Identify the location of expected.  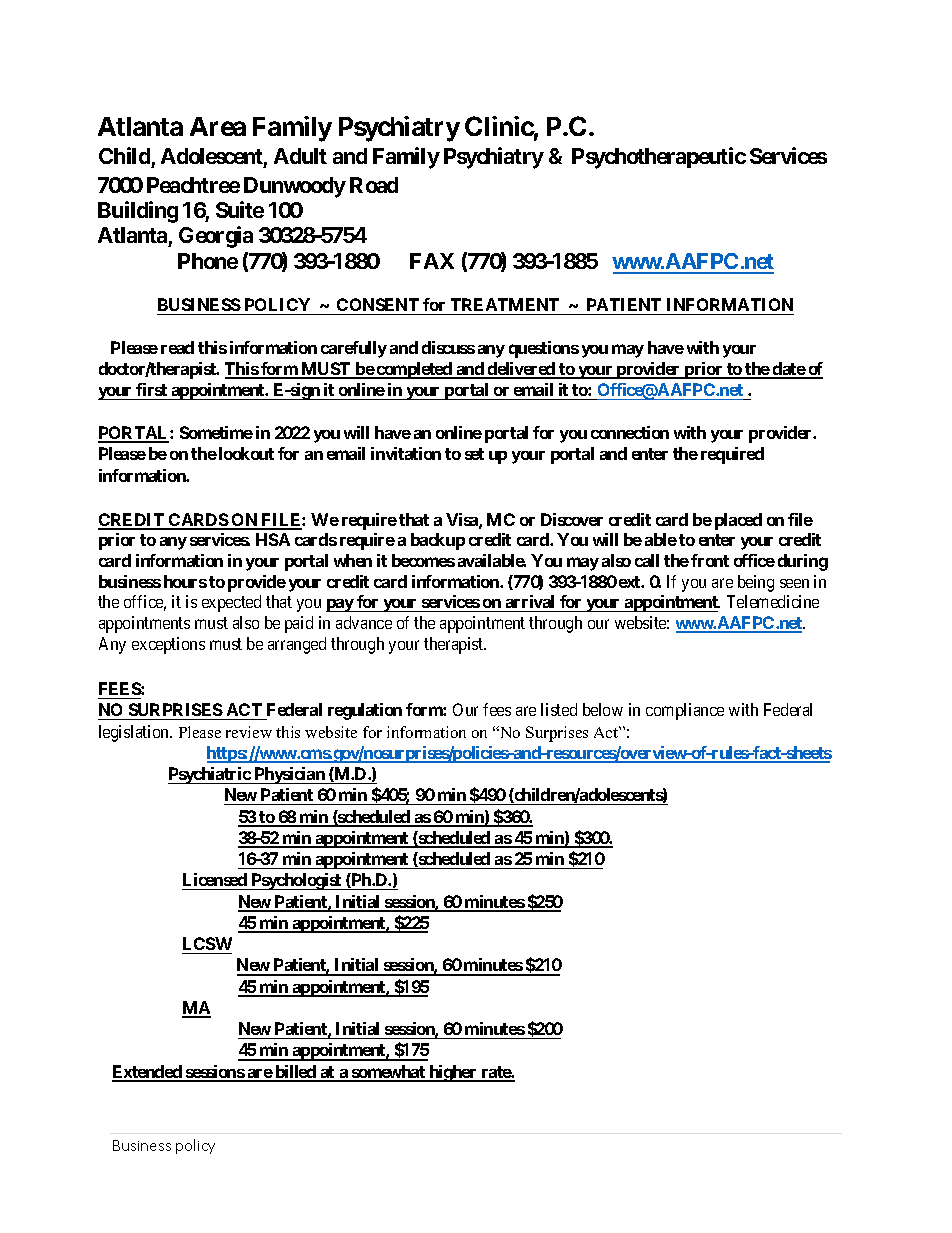
(231, 603).
